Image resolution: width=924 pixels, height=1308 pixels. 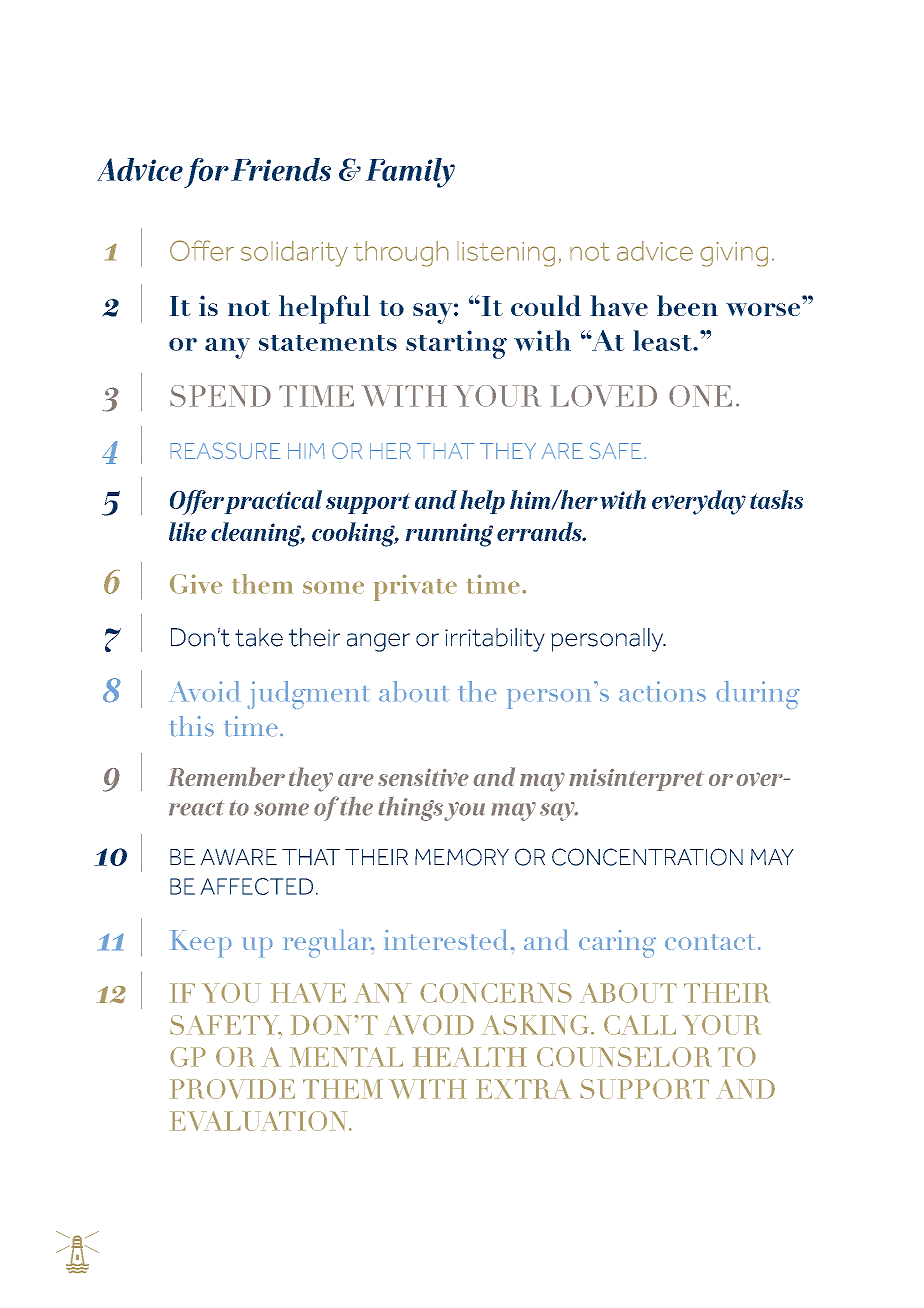 What do you see at coordinates (281, 169) in the screenshot?
I see `Friends` at bounding box center [281, 169].
